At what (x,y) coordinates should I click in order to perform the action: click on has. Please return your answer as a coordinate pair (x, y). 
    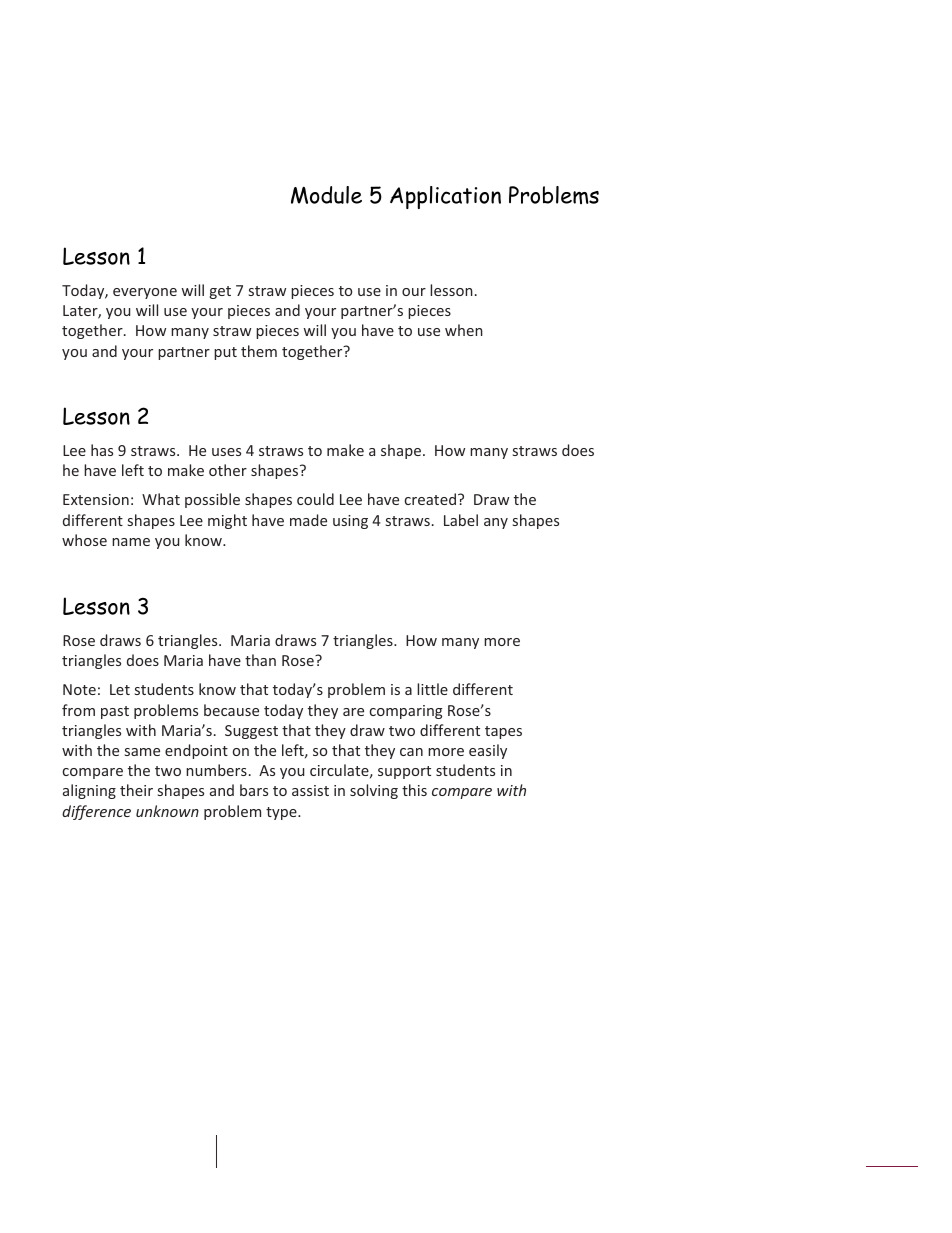
    Looking at the image, I should click on (102, 450).
